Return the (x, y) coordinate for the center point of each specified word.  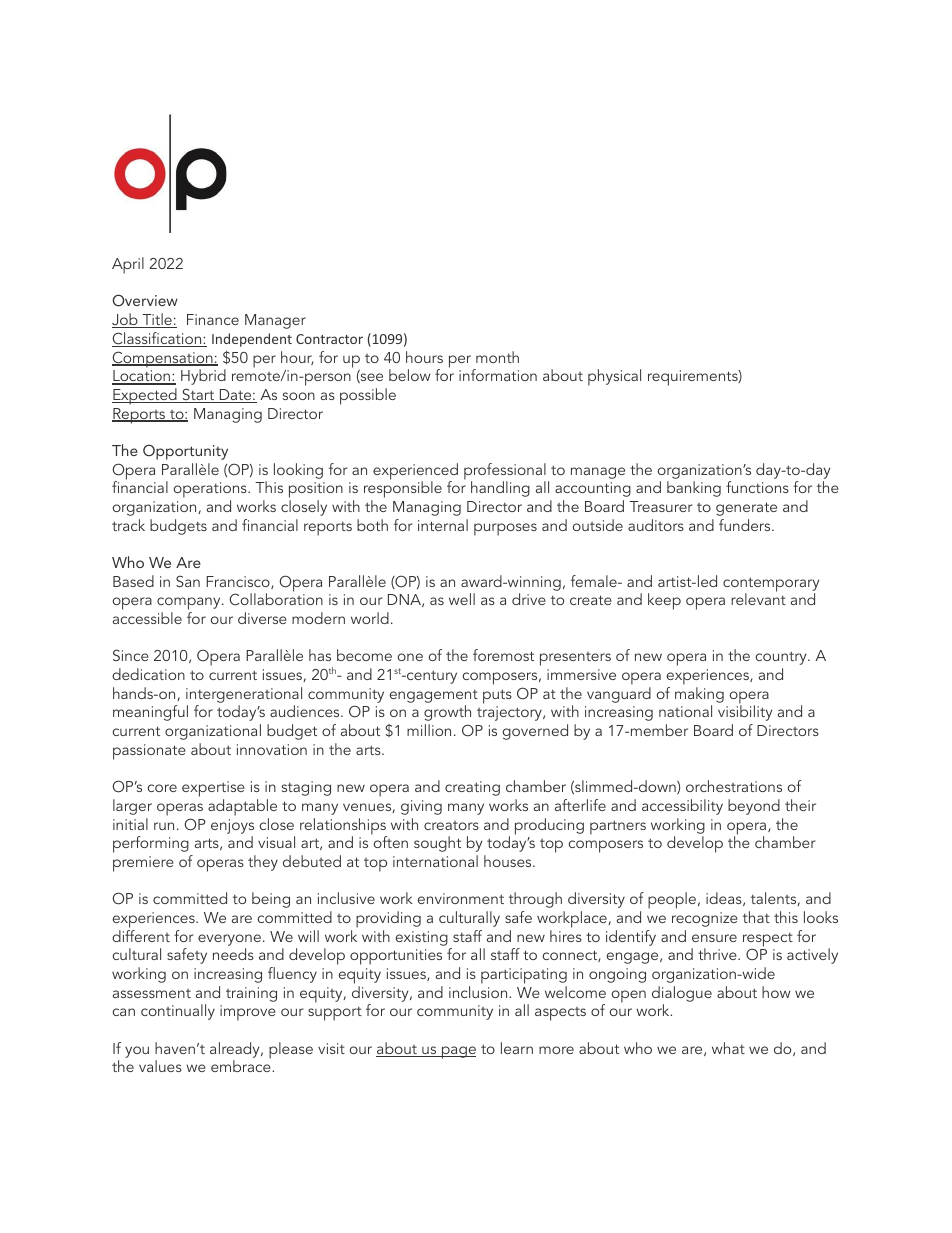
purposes (505, 529)
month (497, 357)
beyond (754, 807)
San (188, 581)
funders (746, 525)
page (458, 1052)
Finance (213, 319)
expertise (213, 790)
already (236, 1050)
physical (614, 377)
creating (472, 788)
